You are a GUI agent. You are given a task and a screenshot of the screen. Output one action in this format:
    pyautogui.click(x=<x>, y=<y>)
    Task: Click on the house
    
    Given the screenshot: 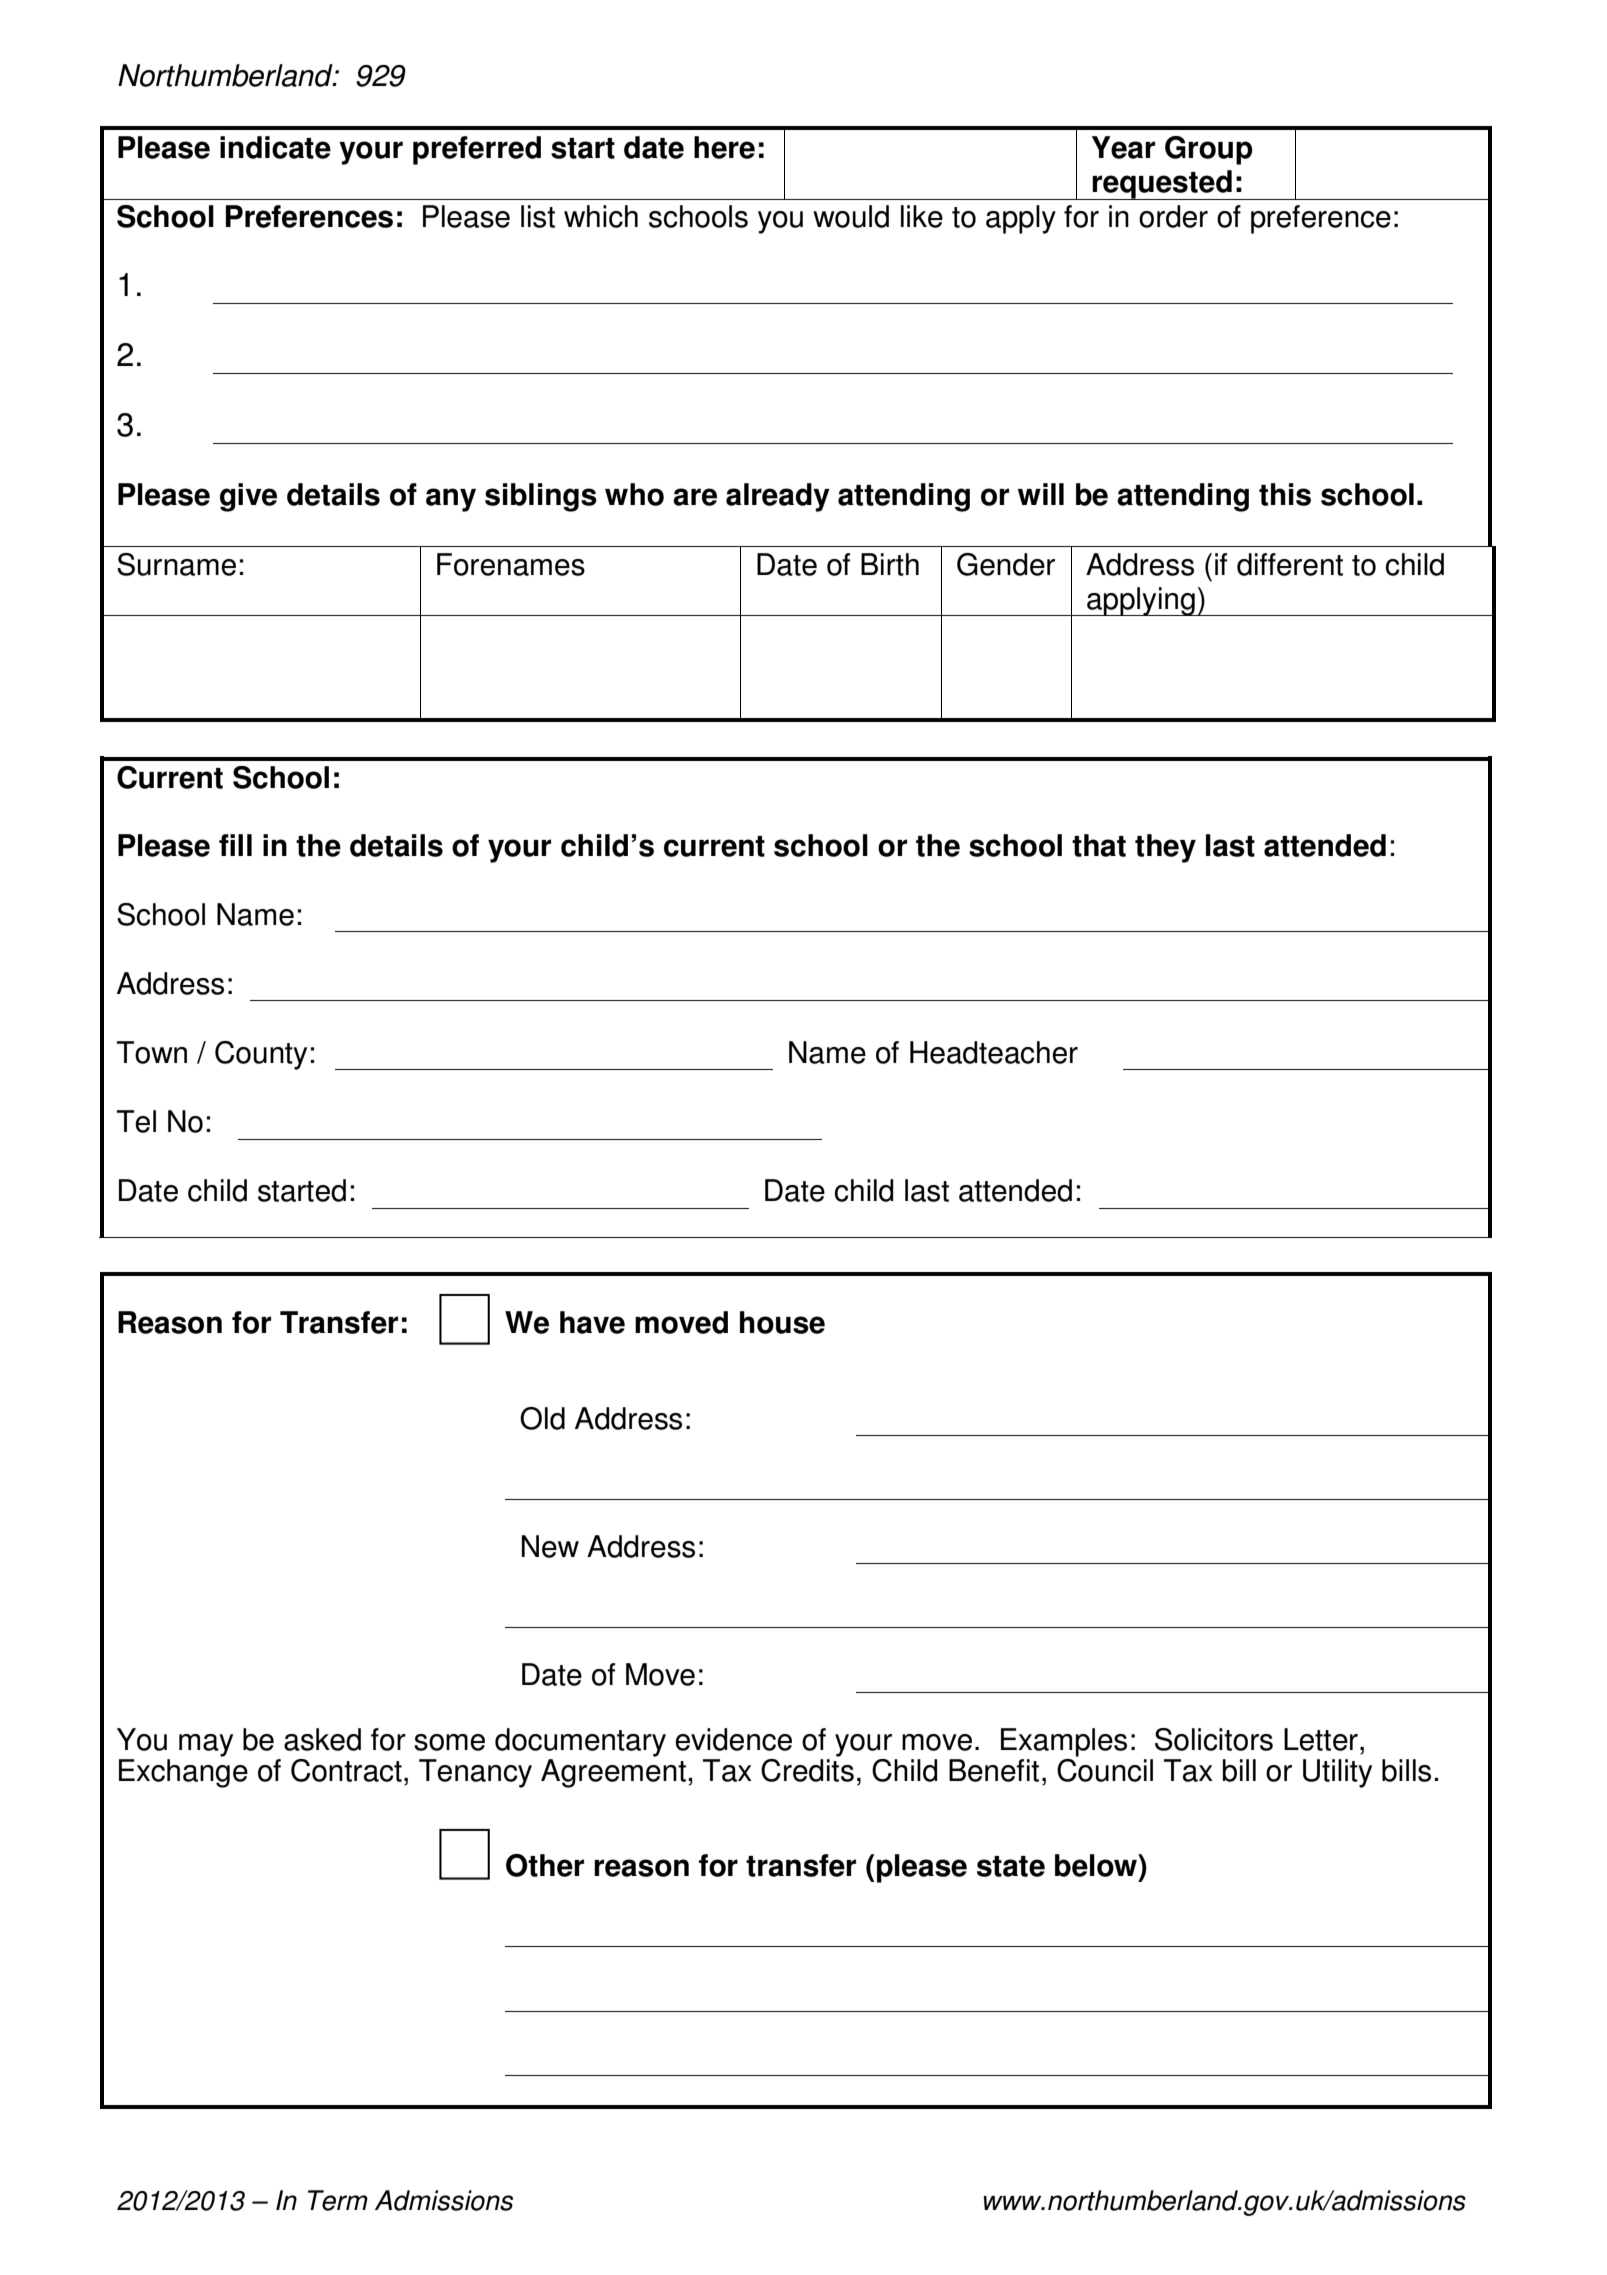 What is the action you would take?
    pyautogui.click(x=782, y=1322)
